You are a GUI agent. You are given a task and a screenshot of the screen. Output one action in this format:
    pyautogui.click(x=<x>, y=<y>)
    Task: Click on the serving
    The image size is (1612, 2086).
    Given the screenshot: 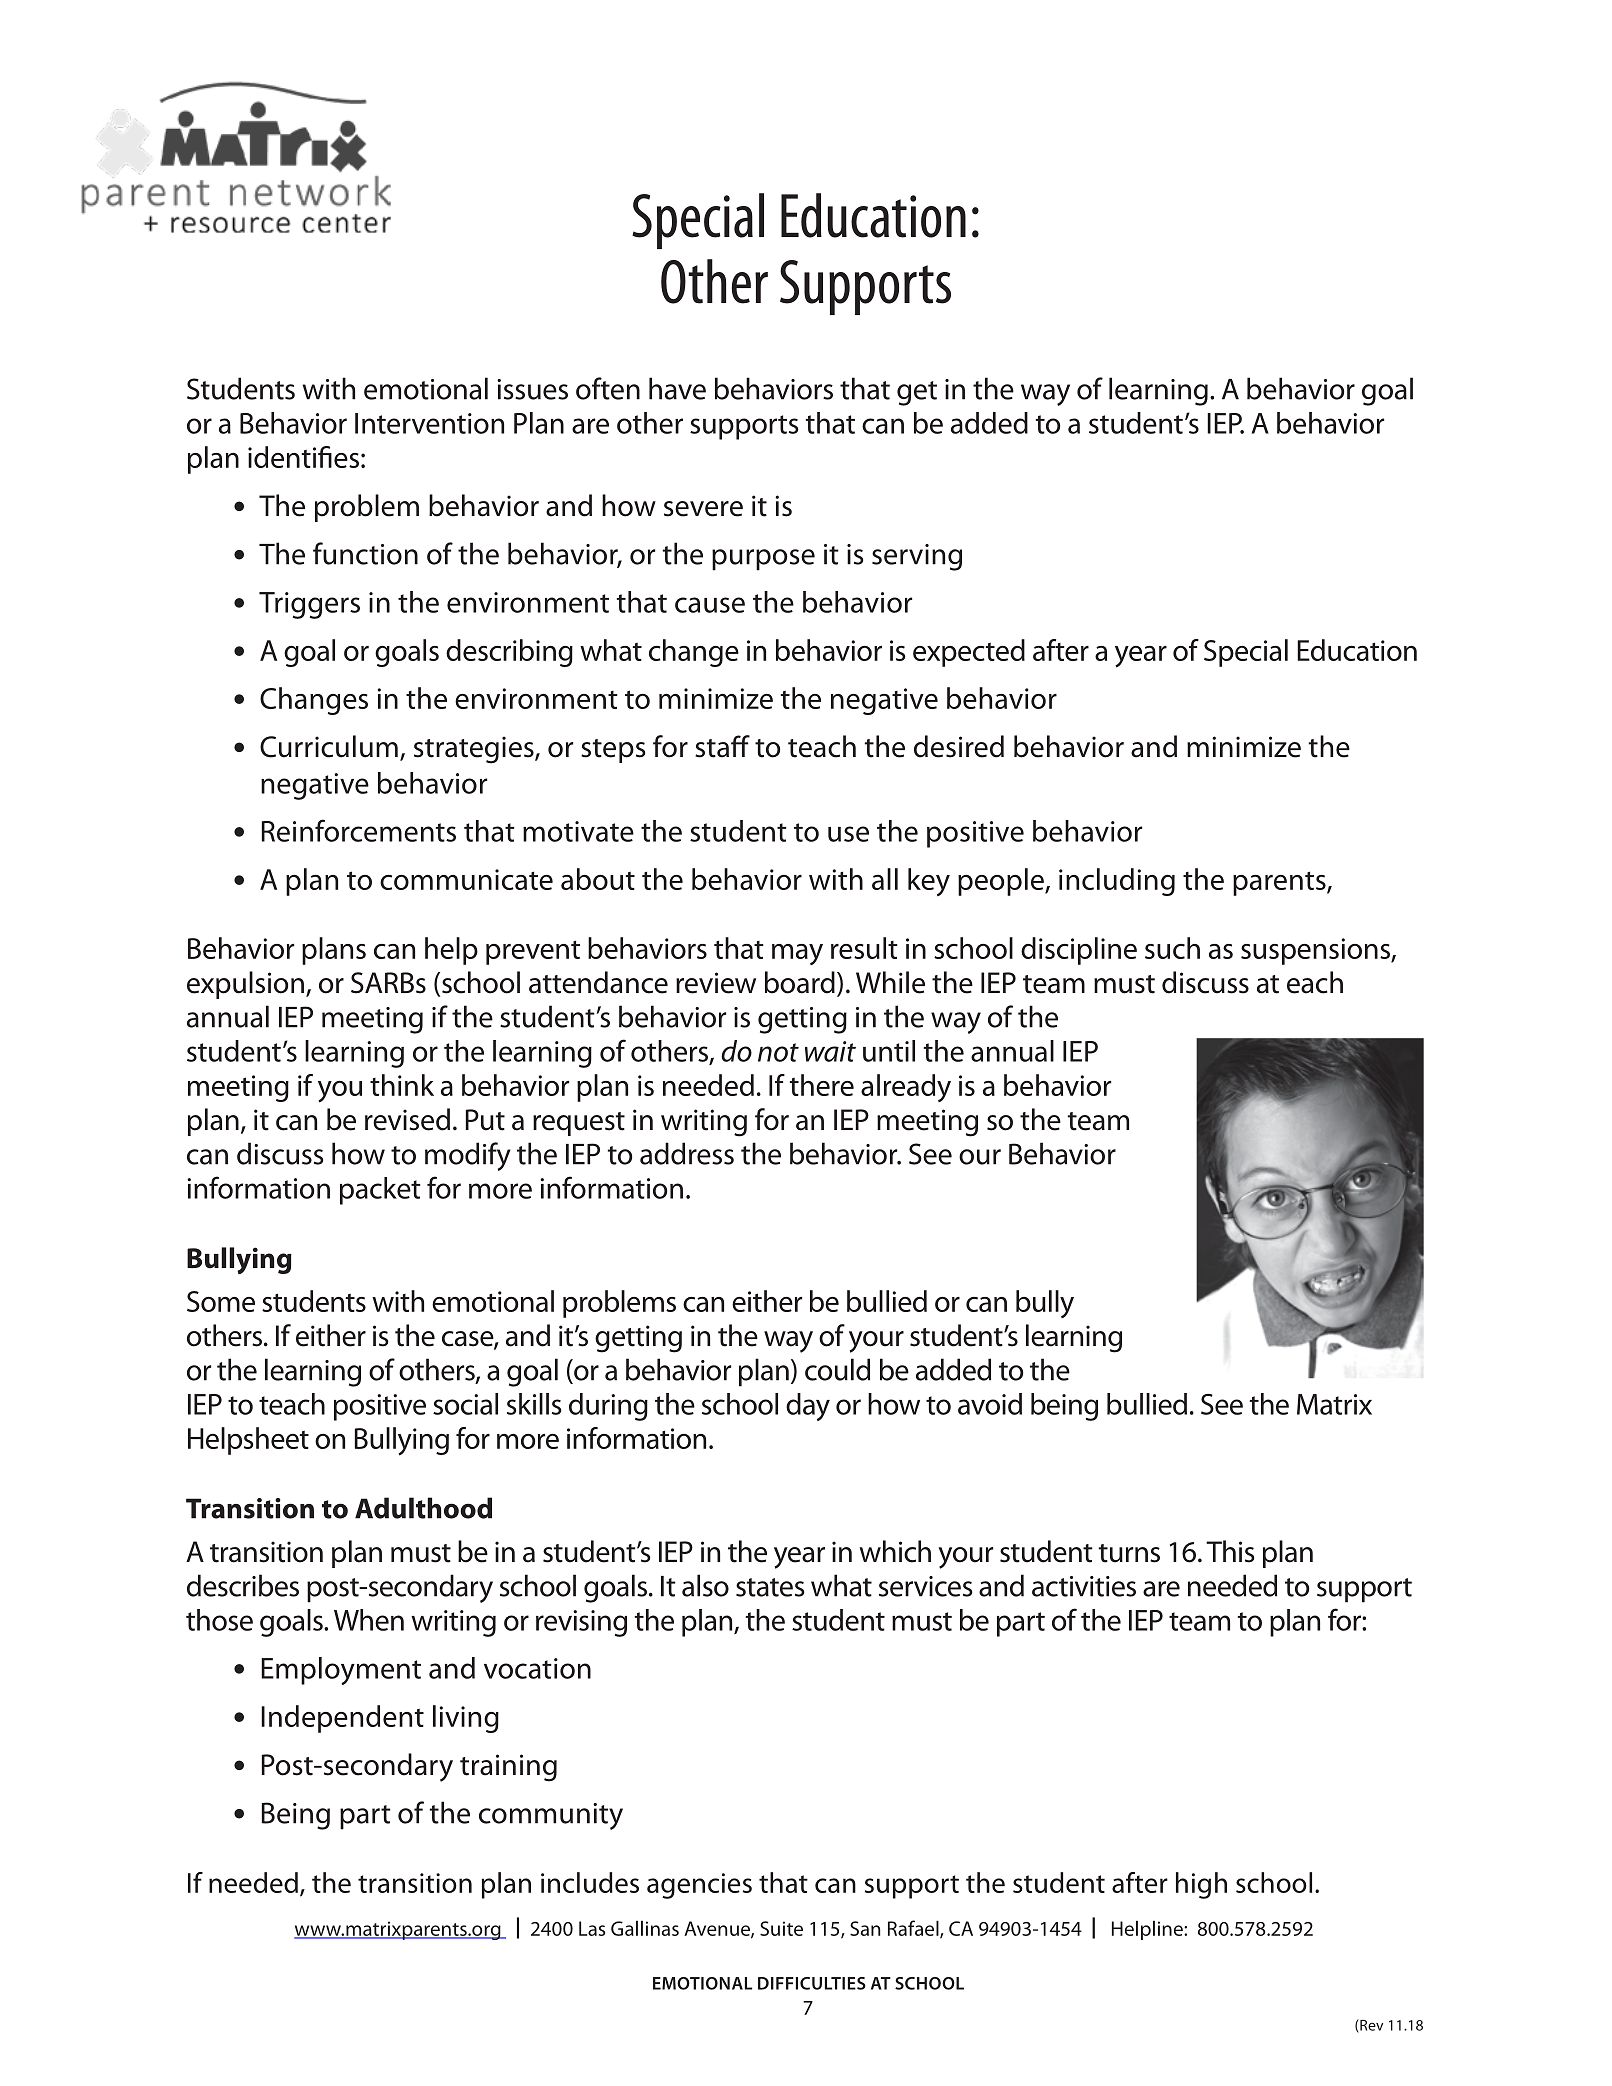 What is the action you would take?
    pyautogui.click(x=917, y=557)
